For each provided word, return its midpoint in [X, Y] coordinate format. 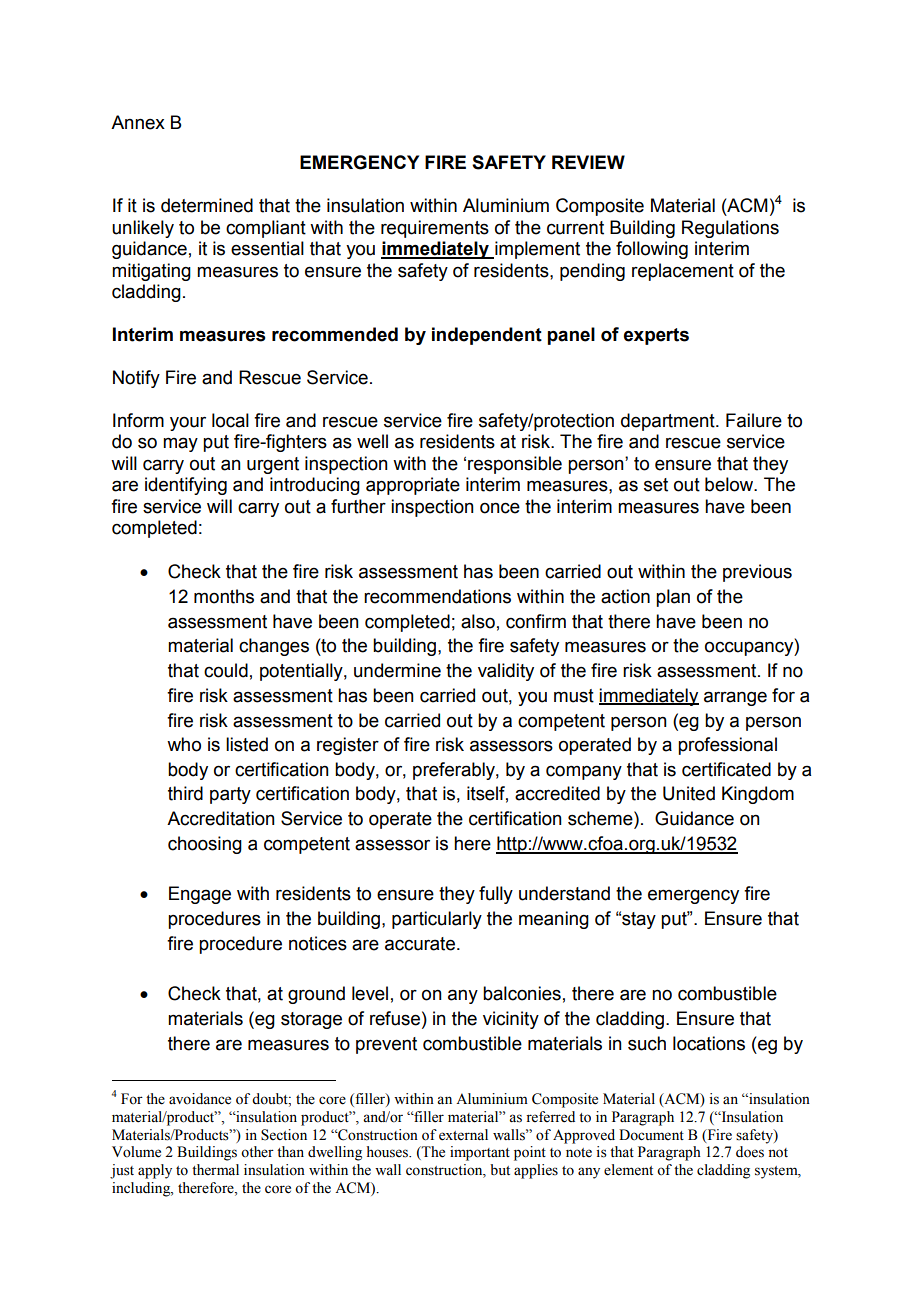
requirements [435, 229]
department [669, 422]
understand [564, 893]
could [226, 670]
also [478, 621]
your [188, 424]
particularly [437, 920]
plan [673, 598]
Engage [200, 895]
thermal [215, 1170]
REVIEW [588, 162]
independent [487, 336]
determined [207, 205]
